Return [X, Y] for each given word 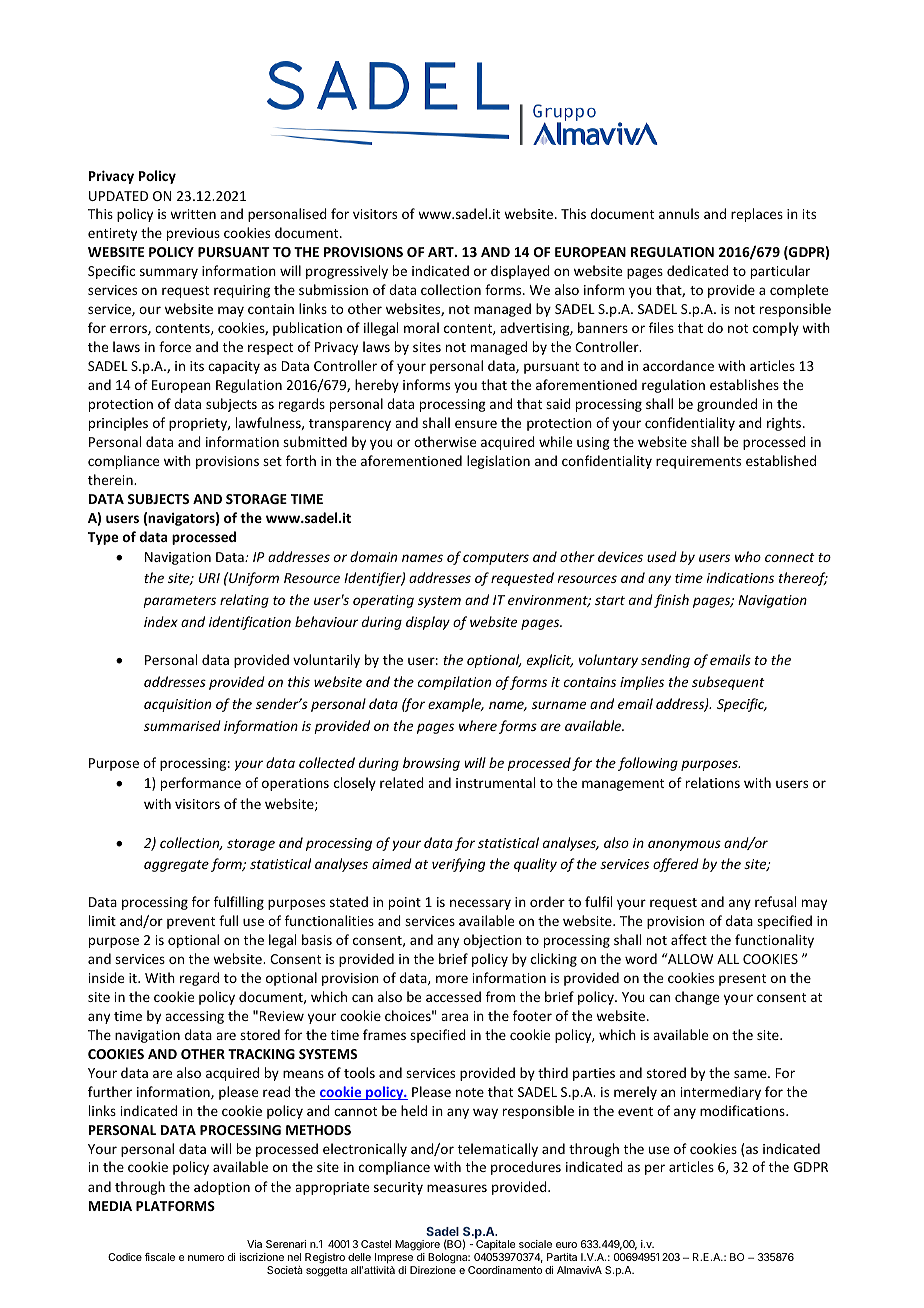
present [742, 980]
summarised [182, 725]
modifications [743, 1110]
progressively [347, 272]
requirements [698, 462]
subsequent [728, 683]
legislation [498, 462]
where [478, 725]
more [452, 979]
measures [457, 1188]
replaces [757, 215]
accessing [194, 1017]
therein [111, 479]
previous [193, 234]
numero [206, 1258]
